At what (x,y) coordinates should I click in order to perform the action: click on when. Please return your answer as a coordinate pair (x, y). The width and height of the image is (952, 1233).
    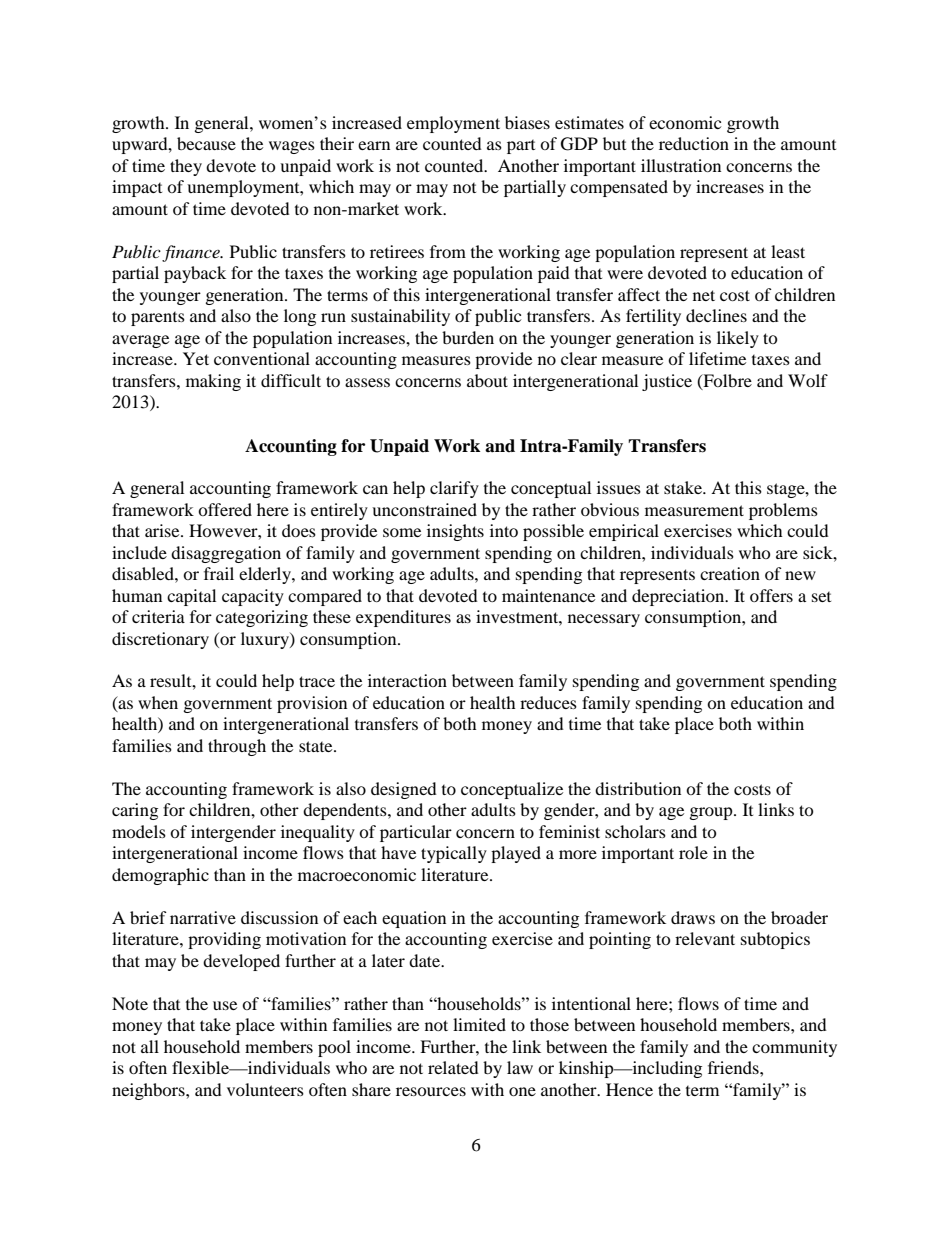
    Looking at the image, I should click on (158, 702).
